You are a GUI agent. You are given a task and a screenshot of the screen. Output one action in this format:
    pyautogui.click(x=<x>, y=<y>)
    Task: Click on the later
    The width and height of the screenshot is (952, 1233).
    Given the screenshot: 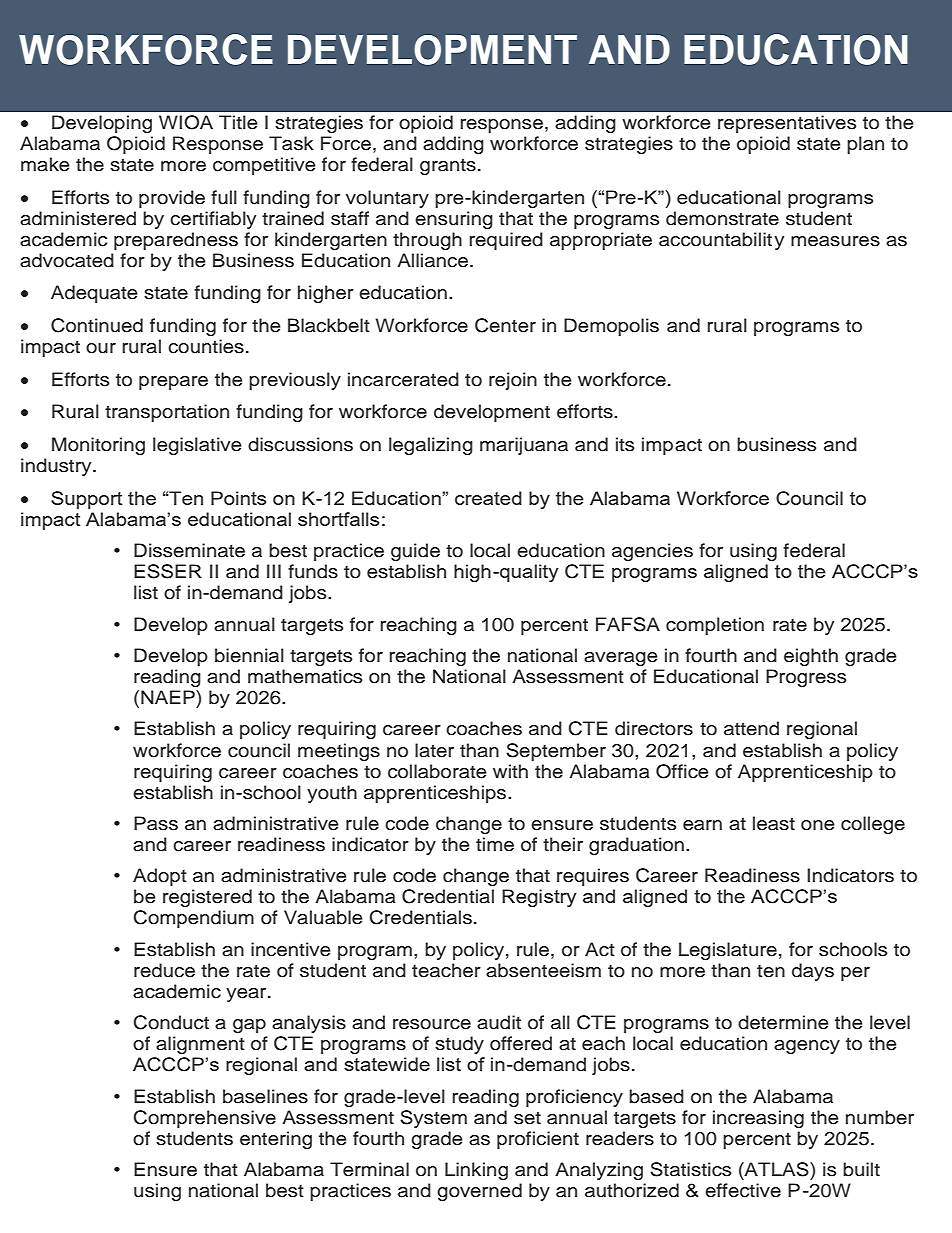 What is the action you would take?
    pyautogui.click(x=434, y=750)
